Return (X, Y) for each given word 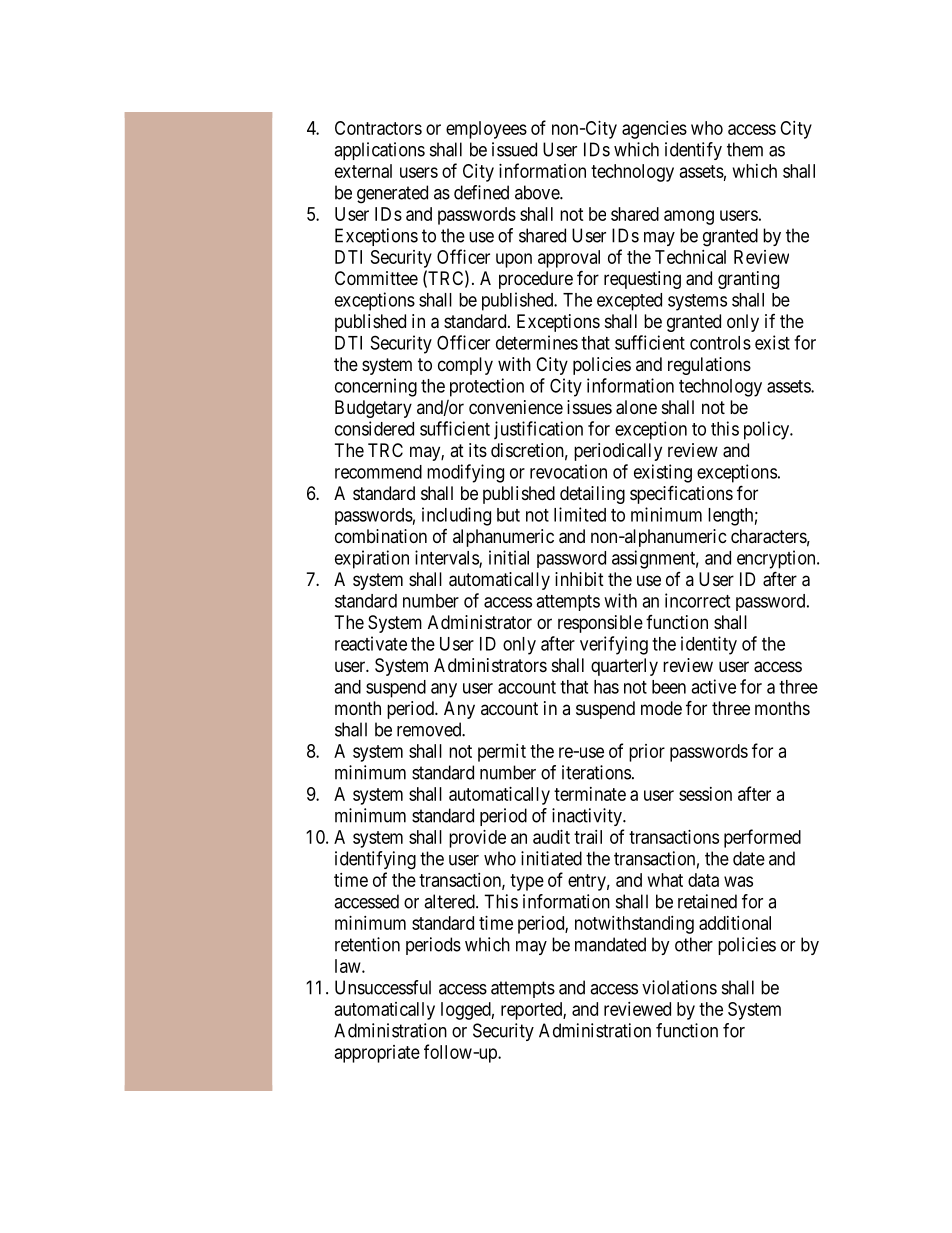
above (538, 192)
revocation (568, 471)
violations (679, 987)
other (694, 944)
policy (768, 430)
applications (379, 151)
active (713, 686)
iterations (596, 772)
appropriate (377, 1054)
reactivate (371, 643)
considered (374, 428)
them (745, 149)
